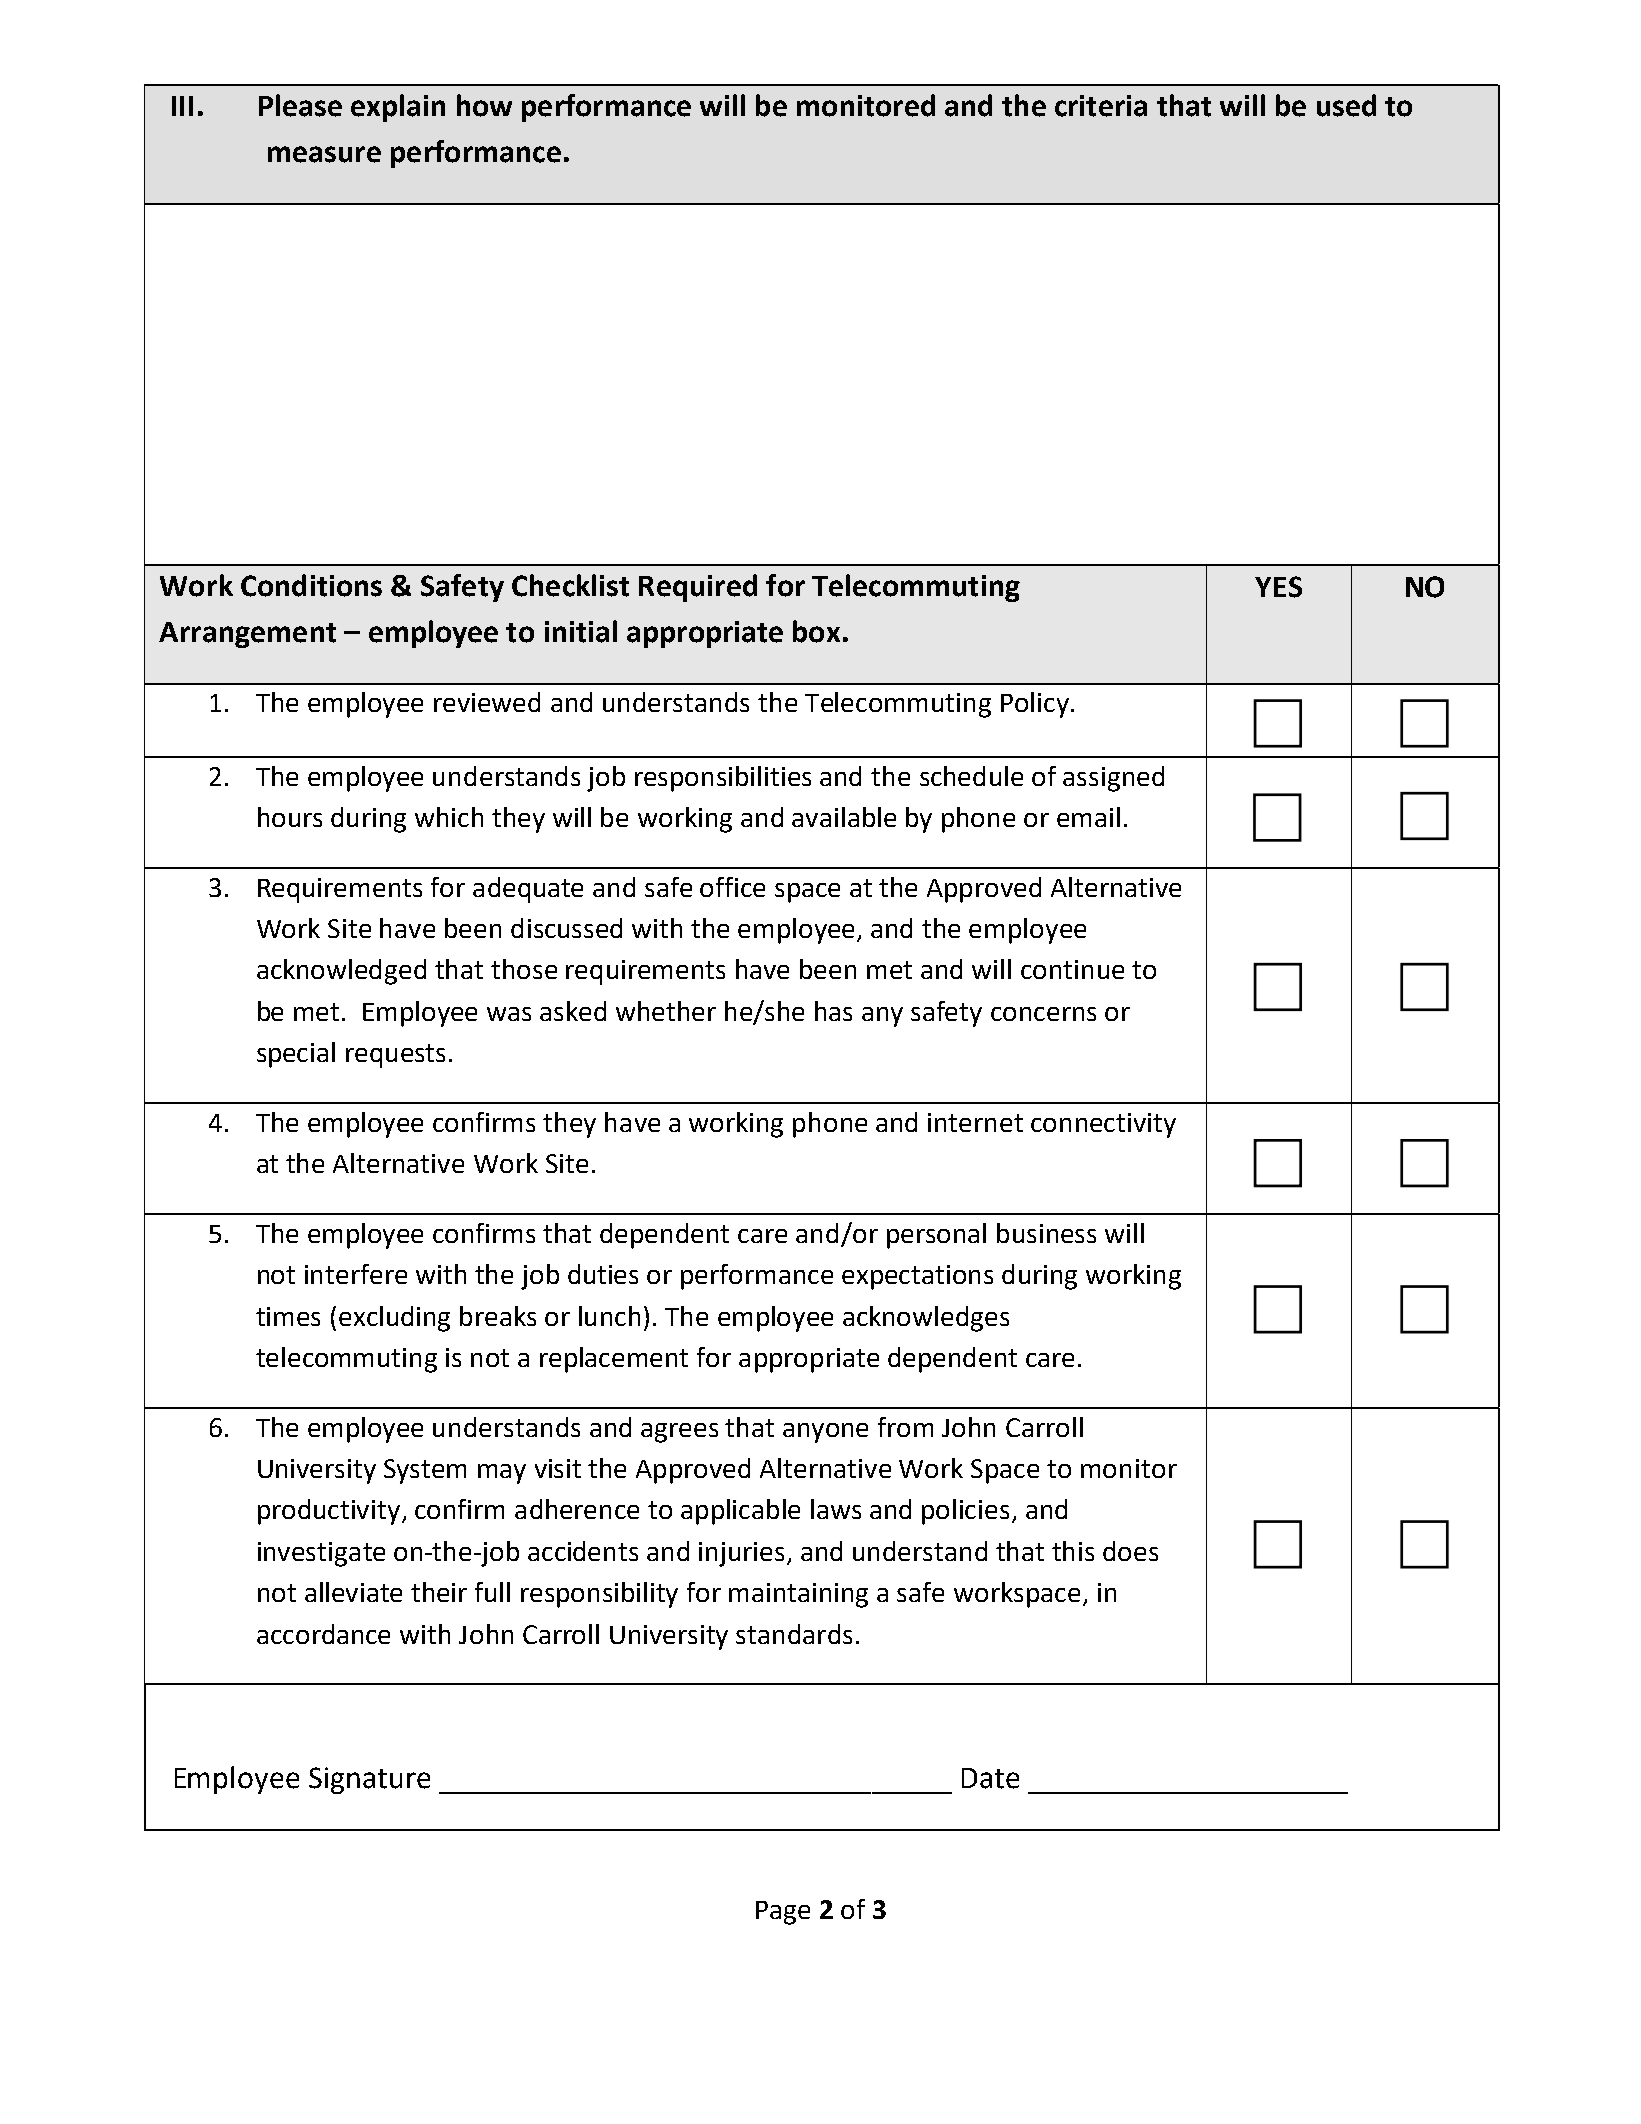  What do you see at coordinates (341, 972) in the screenshot?
I see `acknowledged` at bounding box center [341, 972].
